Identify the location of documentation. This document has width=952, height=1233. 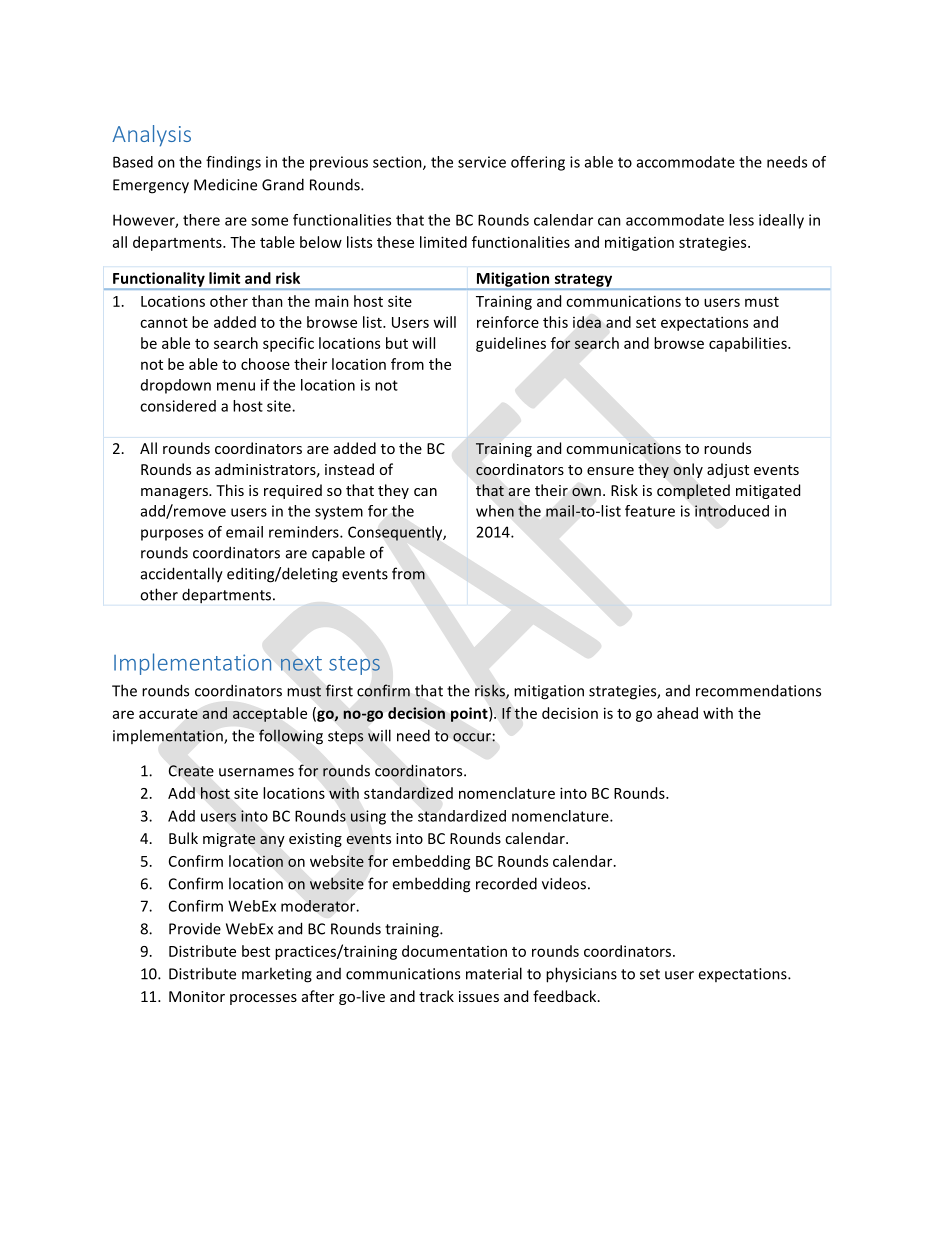
(454, 951).
